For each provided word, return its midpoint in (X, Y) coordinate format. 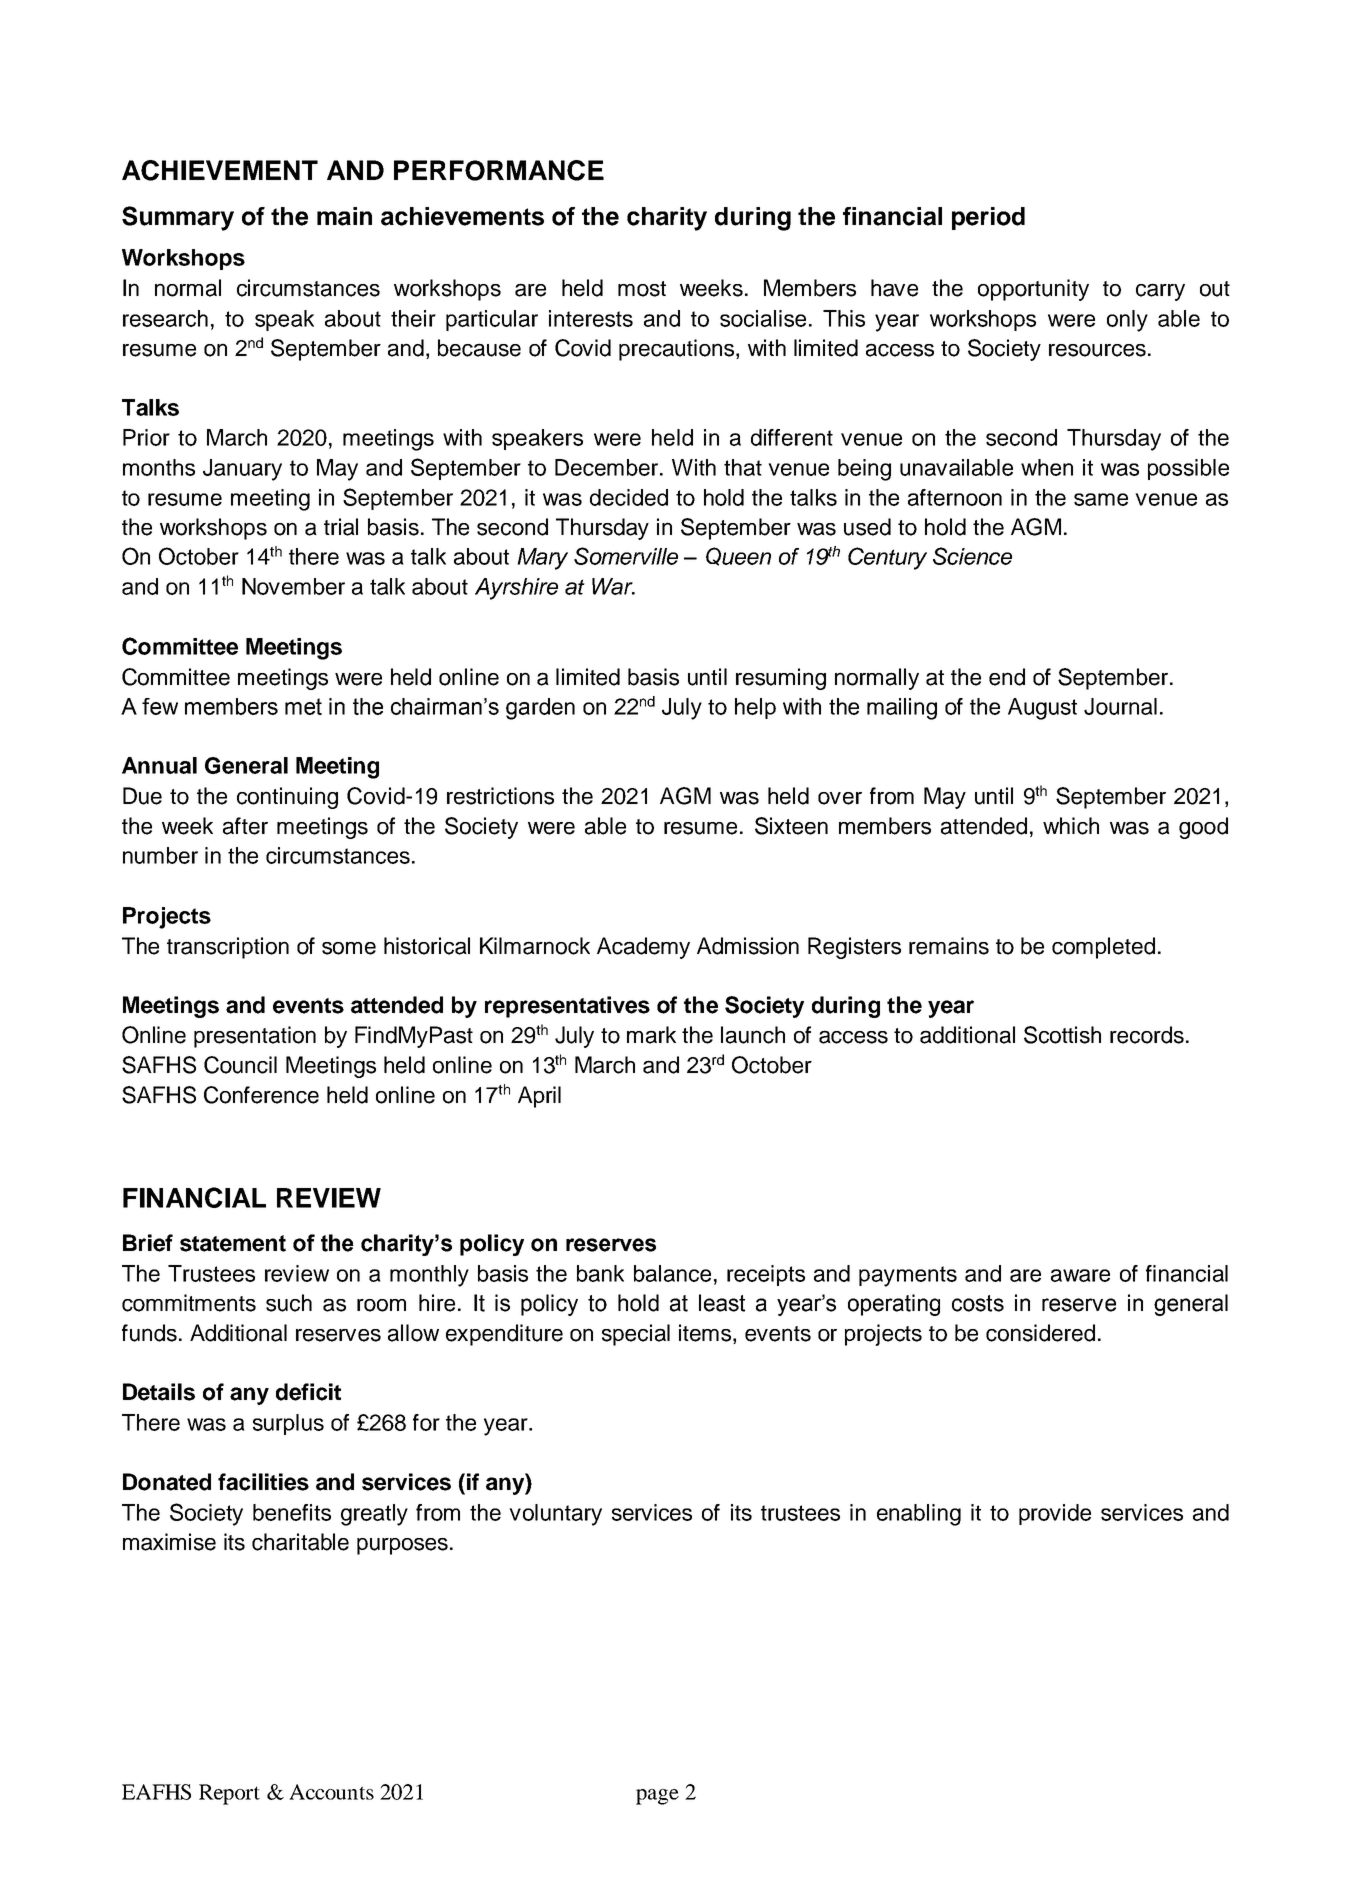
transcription (228, 948)
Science (972, 556)
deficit (308, 1392)
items (705, 1333)
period (988, 218)
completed (1103, 948)
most (642, 289)
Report (229, 1794)
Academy (643, 948)
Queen (738, 556)
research (165, 318)
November (293, 586)
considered (1040, 1333)
